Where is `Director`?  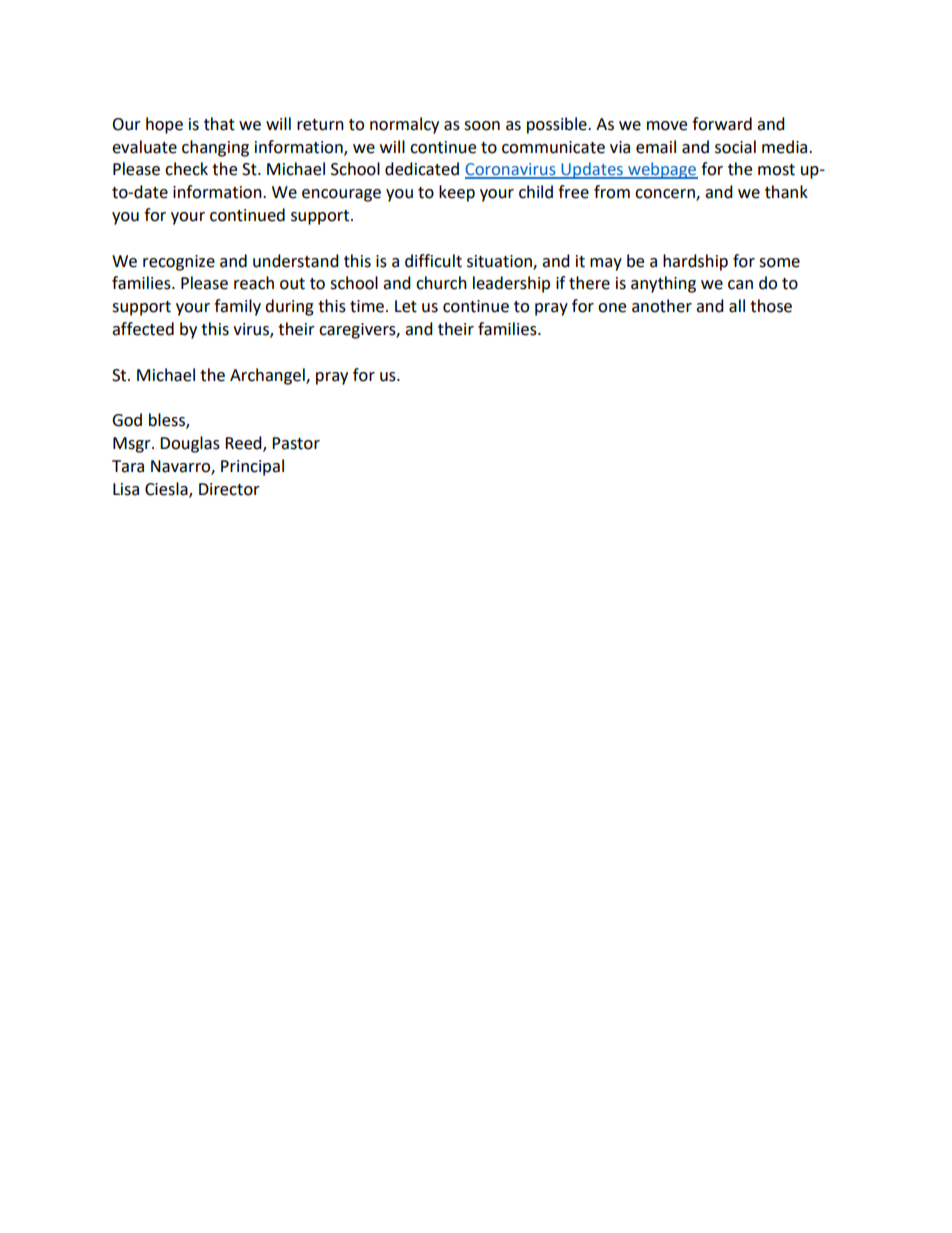
Director is located at coordinates (229, 489).
